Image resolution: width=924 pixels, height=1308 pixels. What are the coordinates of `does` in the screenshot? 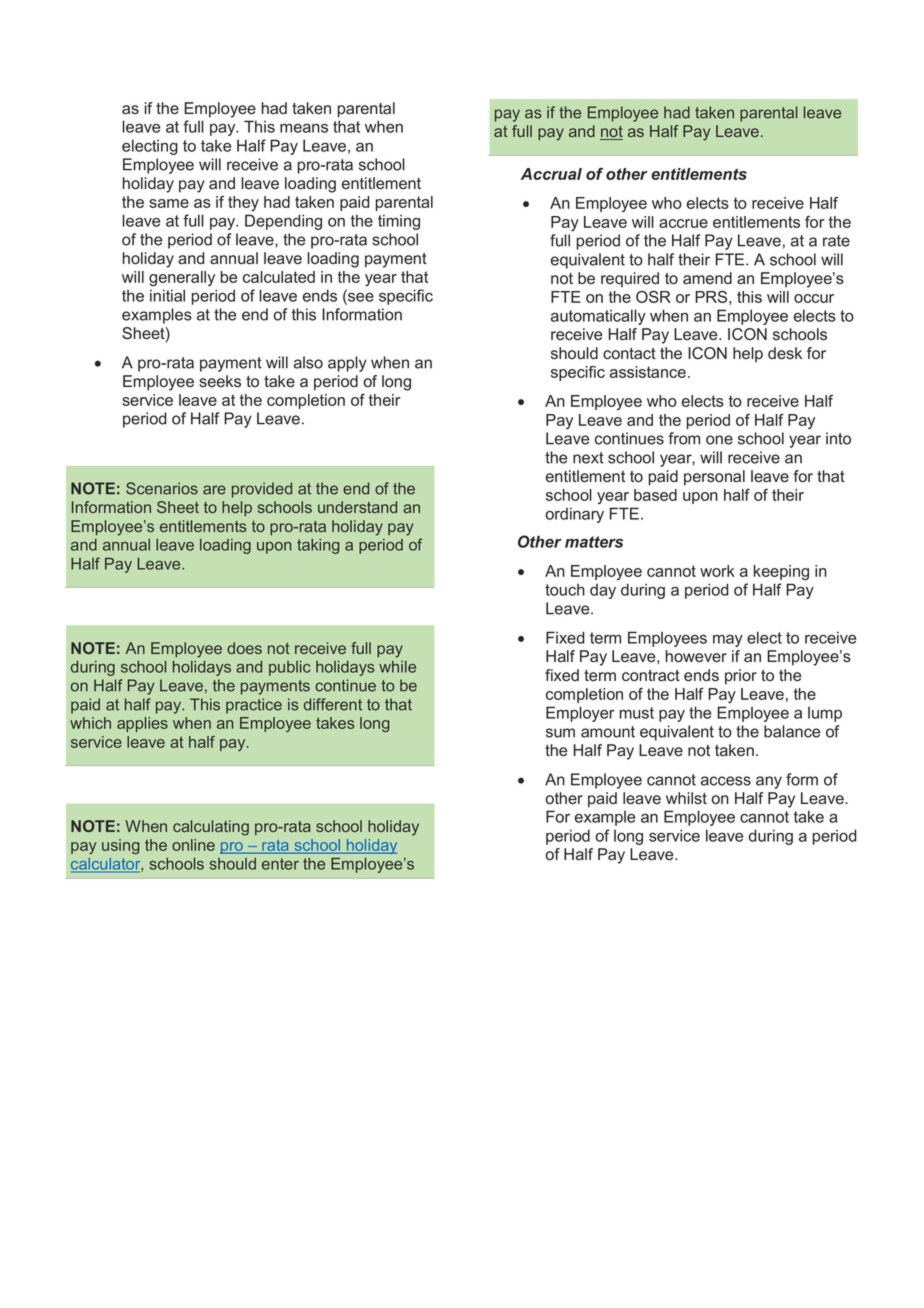 It's located at (244, 648).
